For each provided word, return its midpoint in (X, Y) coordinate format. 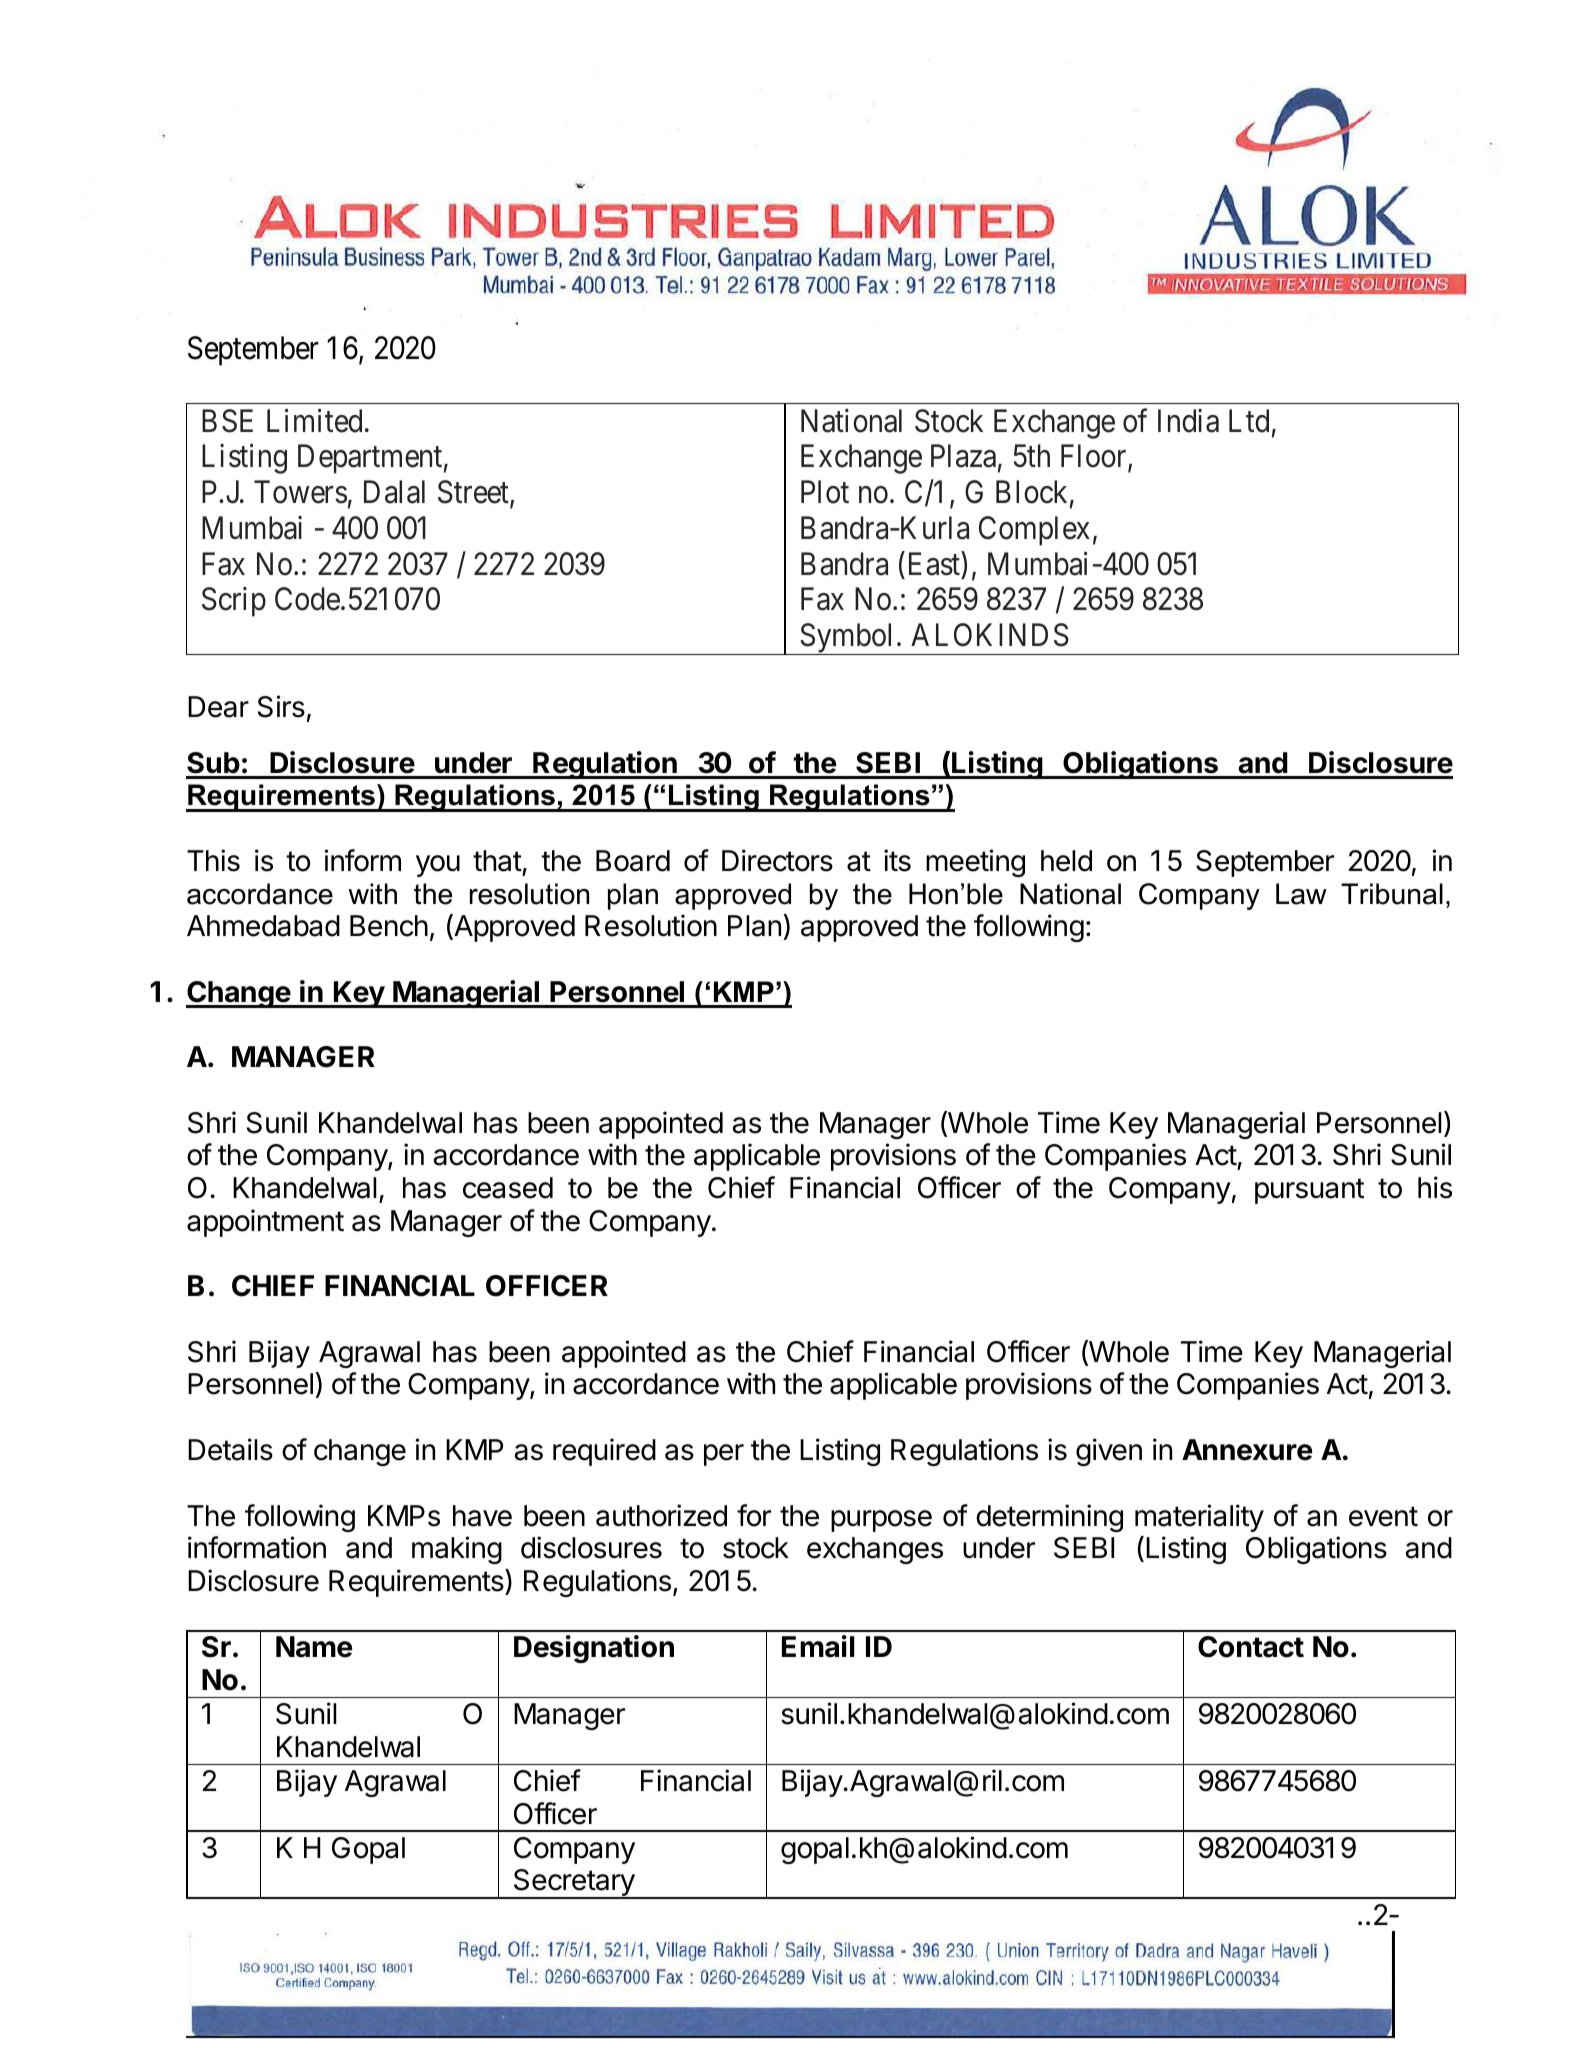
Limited (314, 421)
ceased (508, 1188)
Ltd (1249, 421)
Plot (825, 492)
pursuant (1309, 1191)
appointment (265, 1223)
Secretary (573, 1884)
